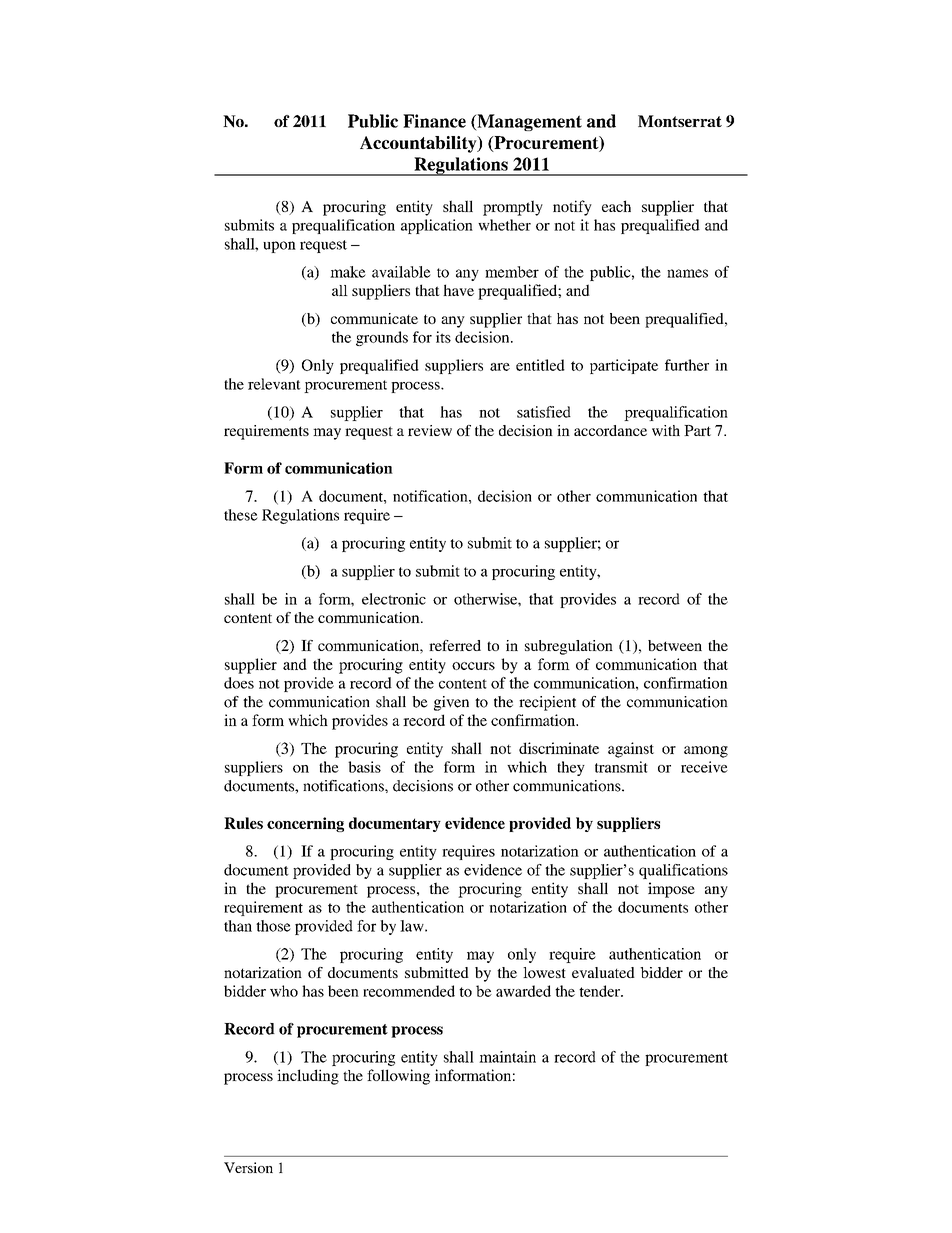 Image resolution: width=952 pixels, height=1233 pixels. What do you see at coordinates (680, 121) in the document?
I see `Montserrat` at bounding box center [680, 121].
